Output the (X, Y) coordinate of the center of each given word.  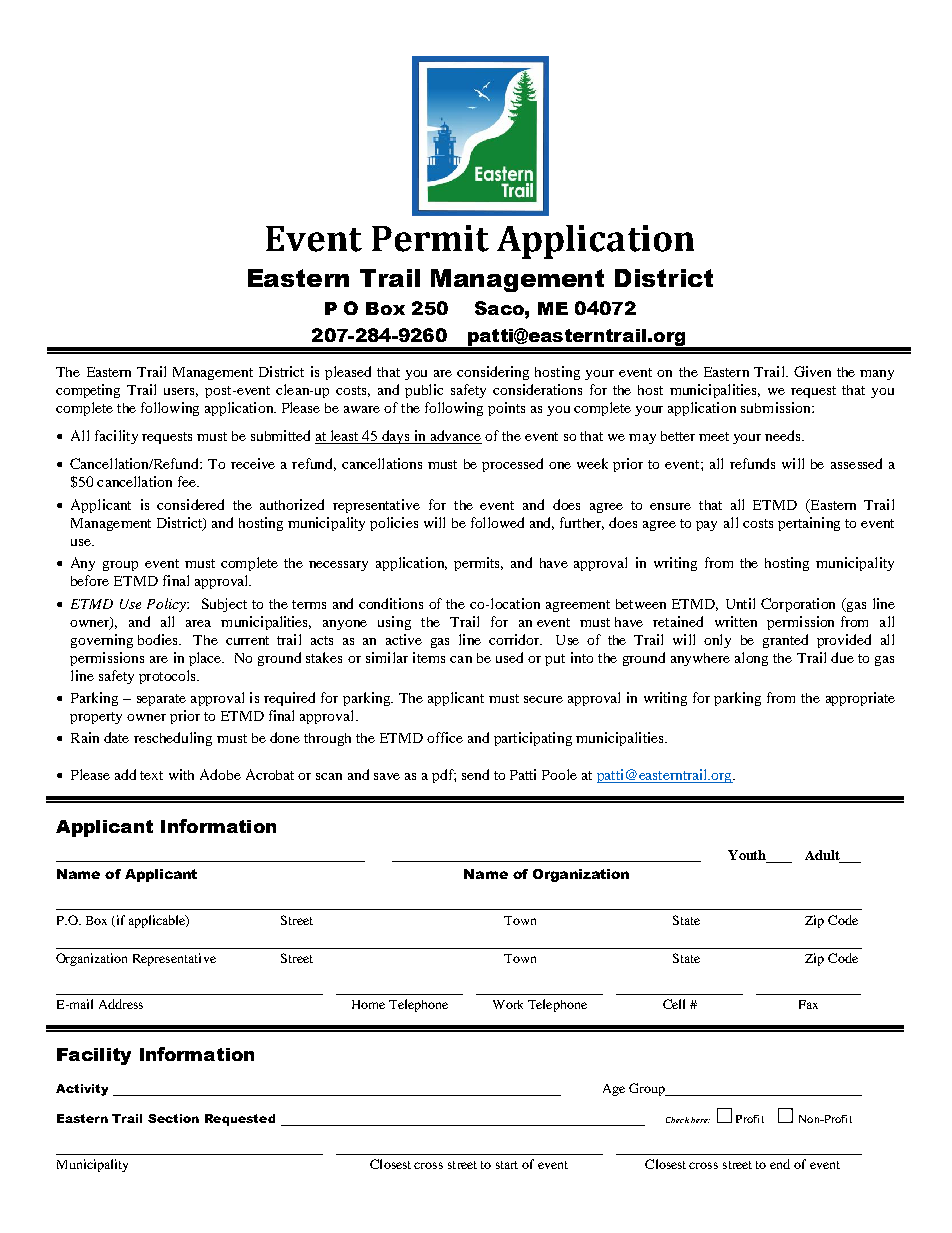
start (507, 1165)
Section (173, 1118)
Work (508, 1004)
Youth (748, 856)
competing (88, 391)
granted (785, 641)
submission (777, 407)
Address (121, 1004)
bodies (159, 639)
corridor (515, 639)
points (506, 409)
